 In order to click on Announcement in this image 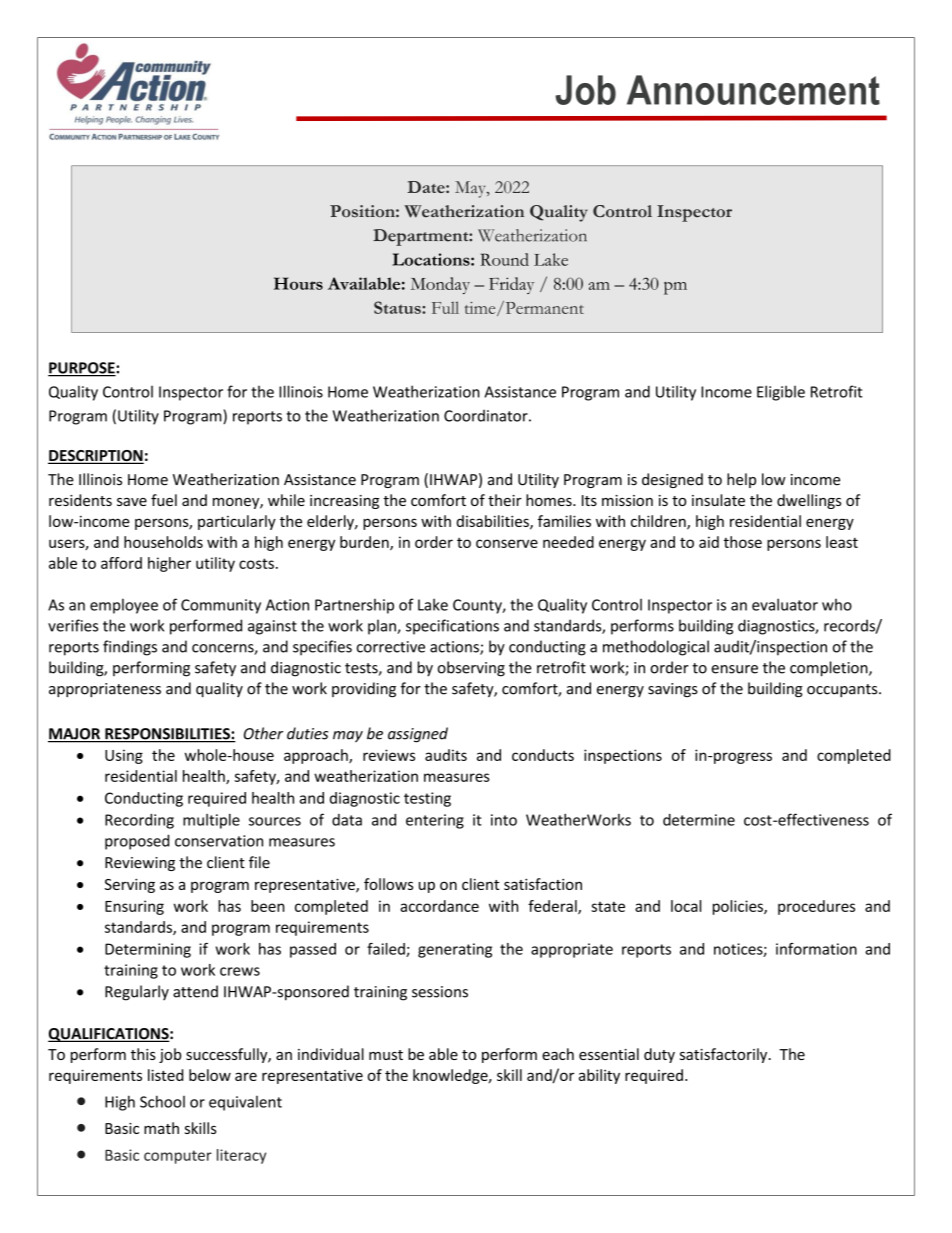, I will do `click(753, 90)`.
